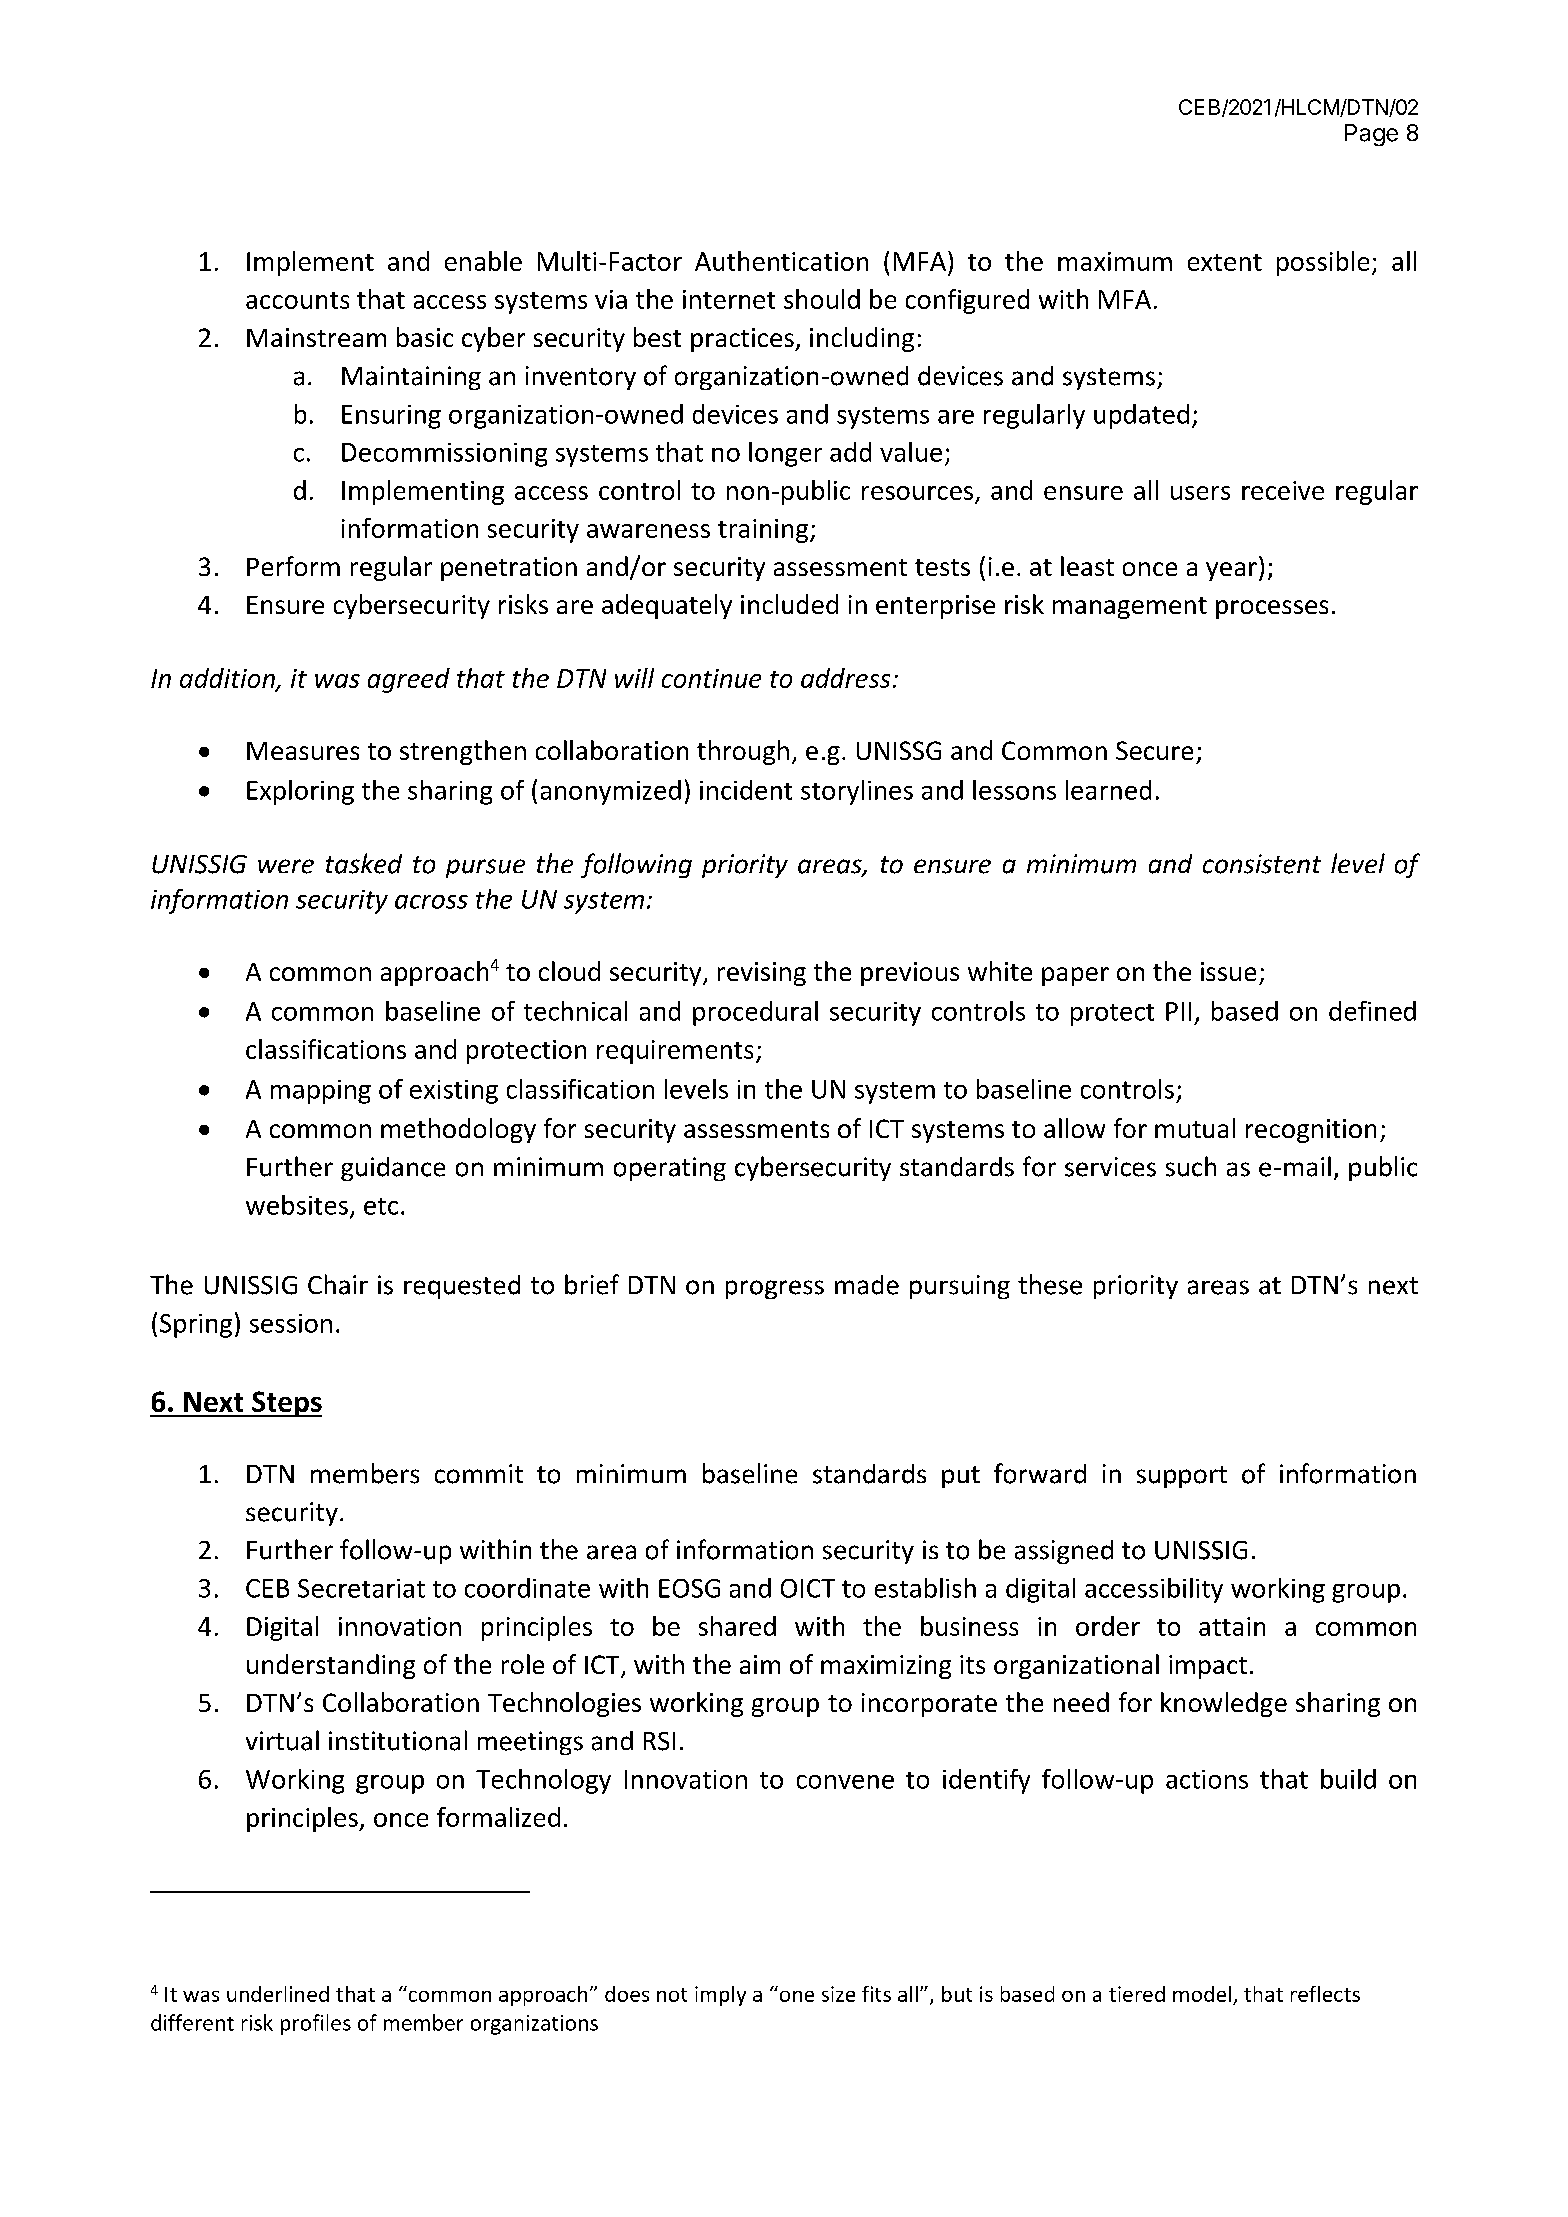 This screenshot has height=2217, width=1568. I want to click on underlined, so click(278, 1994).
